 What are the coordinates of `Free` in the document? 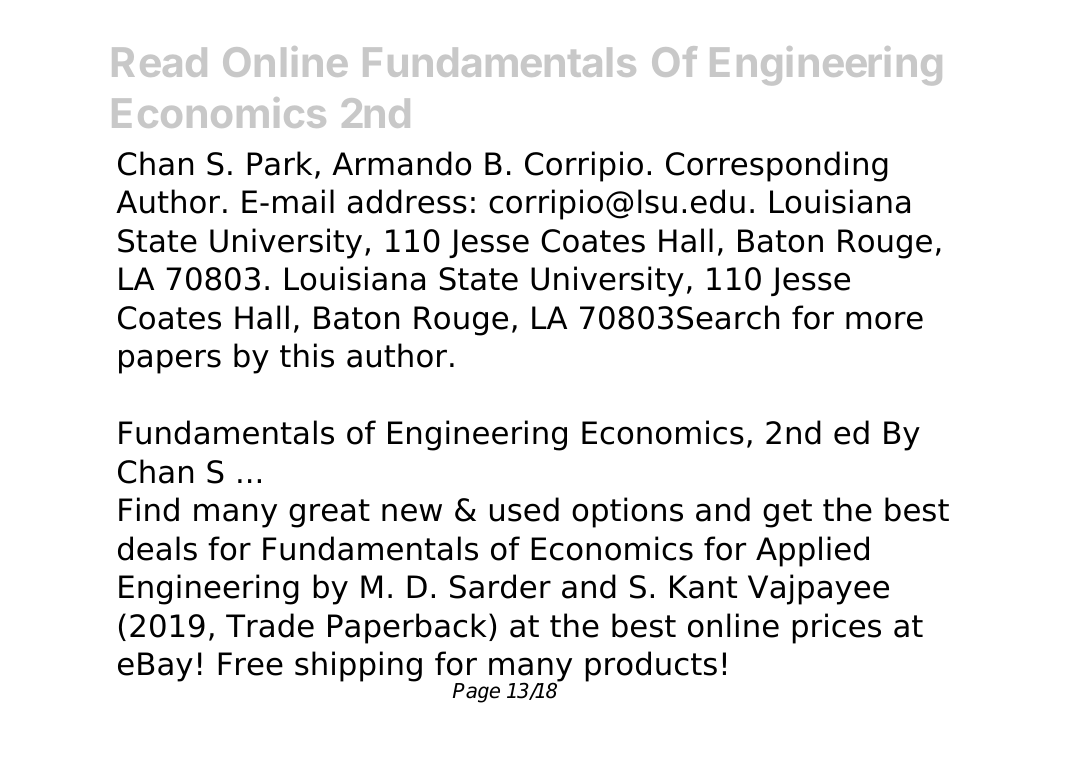 It's located at (250, 664).
